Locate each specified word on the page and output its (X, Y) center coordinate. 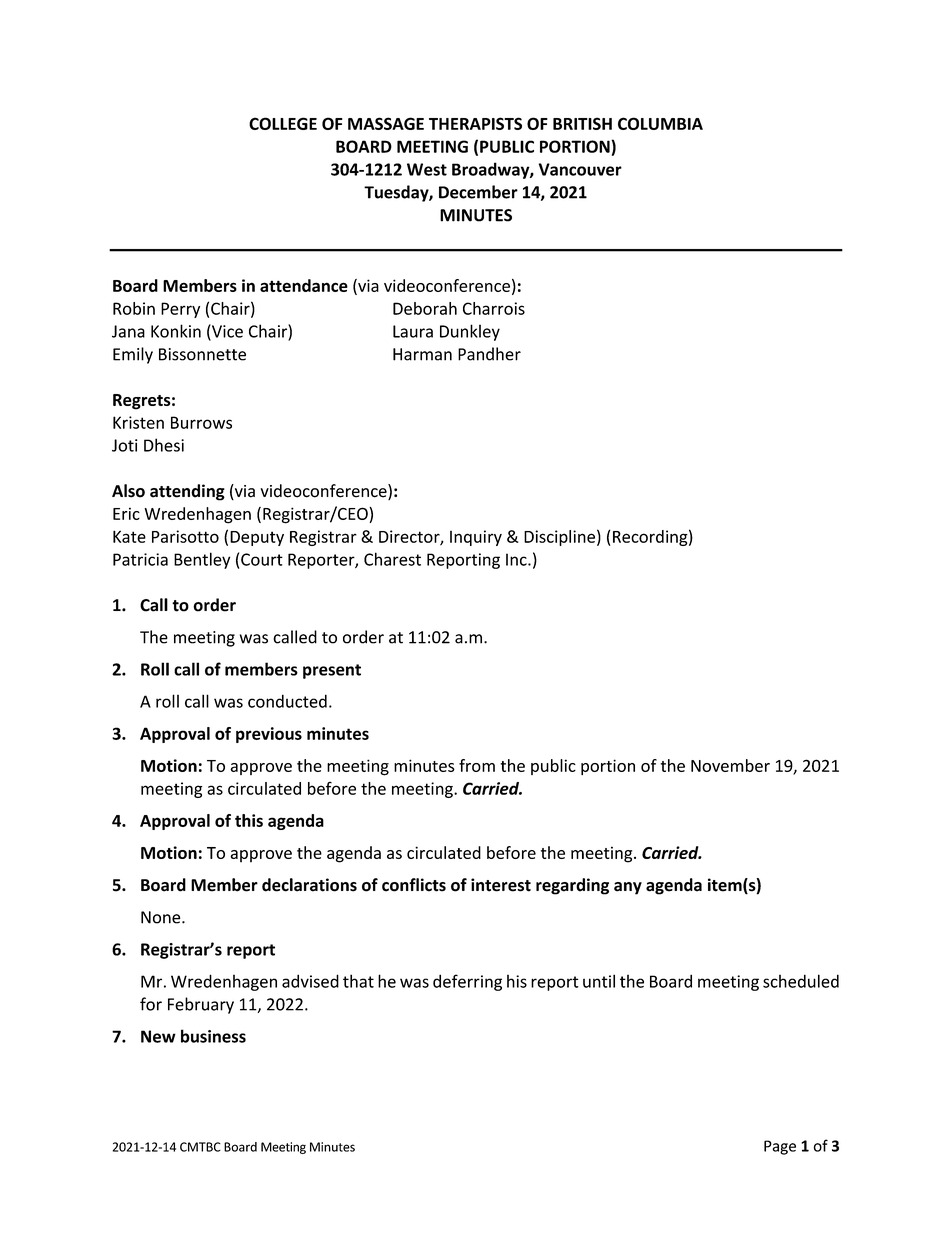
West (427, 169)
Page (780, 1147)
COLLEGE (283, 123)
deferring (467, 982)
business (213, 1036)
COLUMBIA (660, 123)
